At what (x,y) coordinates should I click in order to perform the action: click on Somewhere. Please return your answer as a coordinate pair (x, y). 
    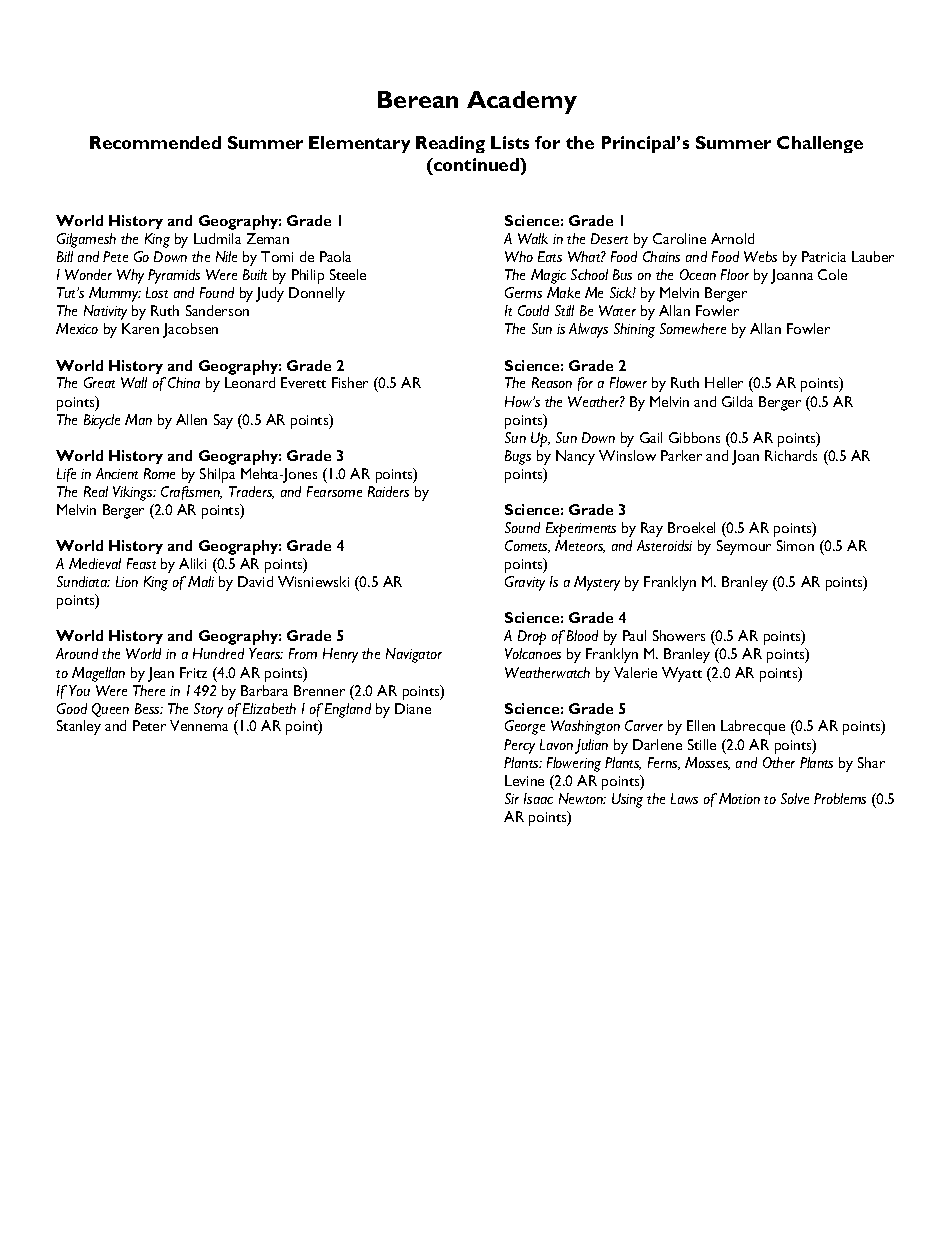
    Looking at the image, I should click on (693, 328).
